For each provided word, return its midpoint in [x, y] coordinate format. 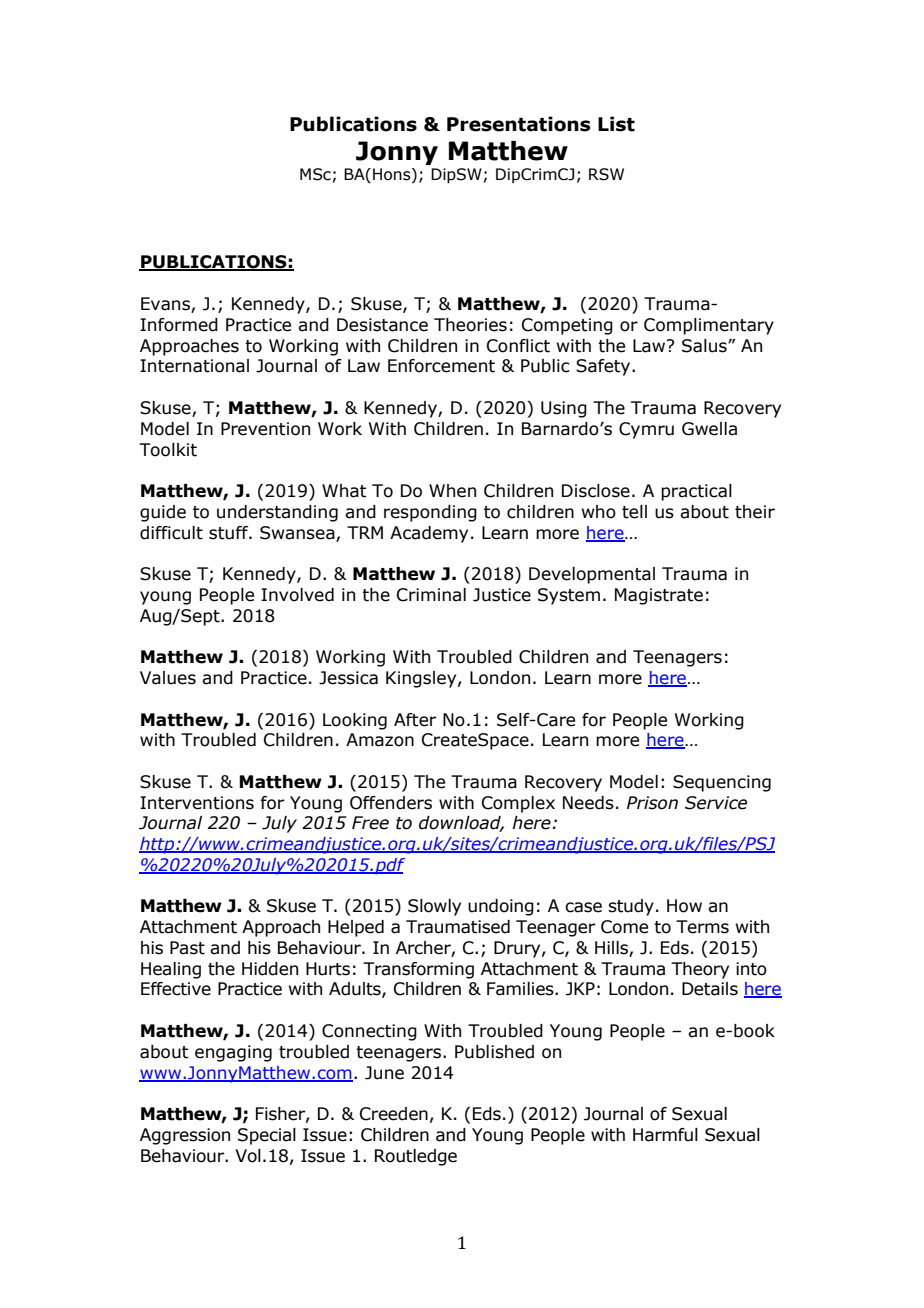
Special [267, 1136]
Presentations [518, 124]
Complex [518, 804]
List [616, 124]
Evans [166, 305]
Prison [652, 803]
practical [696, 492]
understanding [277, 513]
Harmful [665, 1135]
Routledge [416, 1157]
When [452, 491]
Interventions [197, 803]
